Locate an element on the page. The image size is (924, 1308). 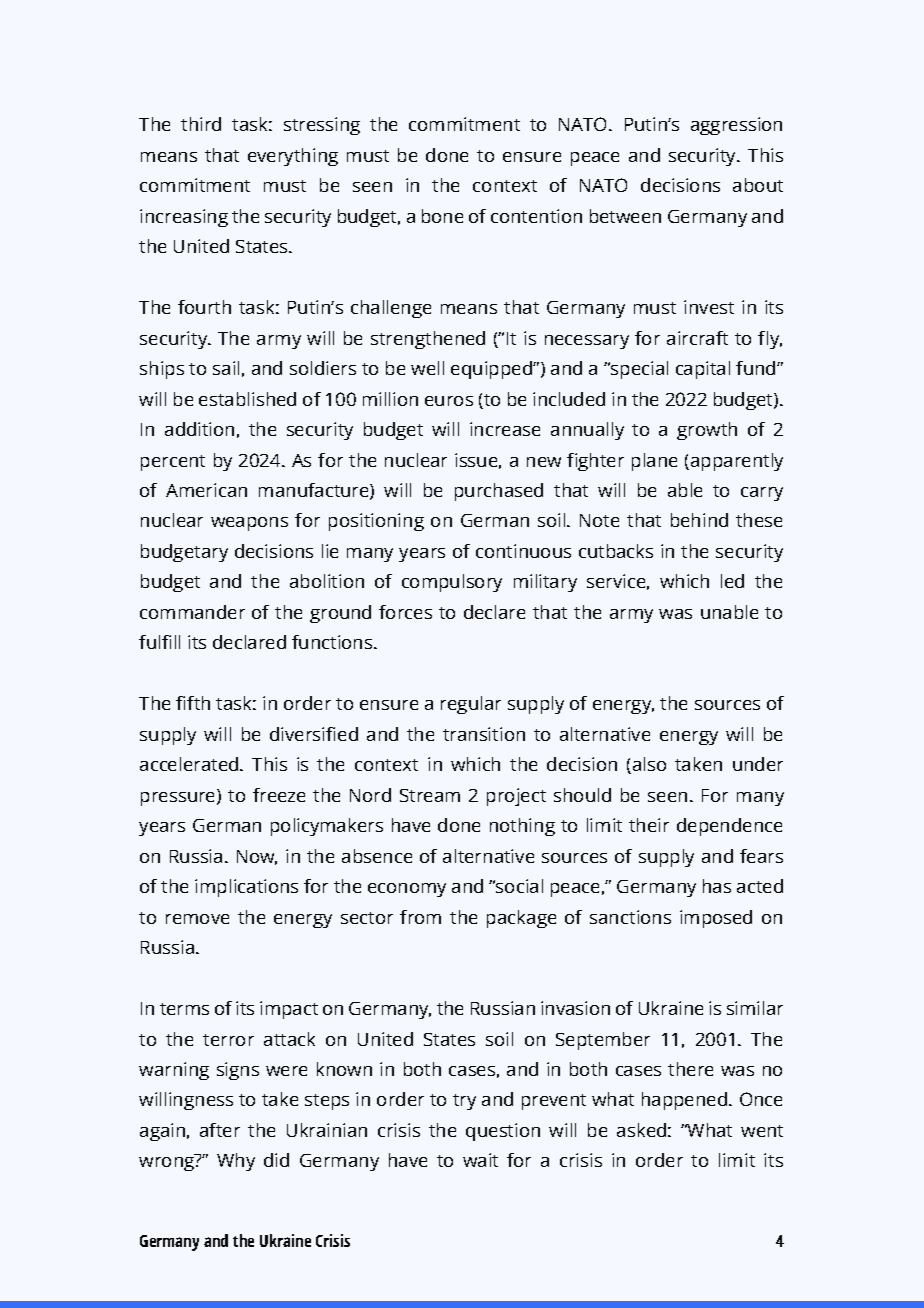
commander is located at coordinates (192, 612).
